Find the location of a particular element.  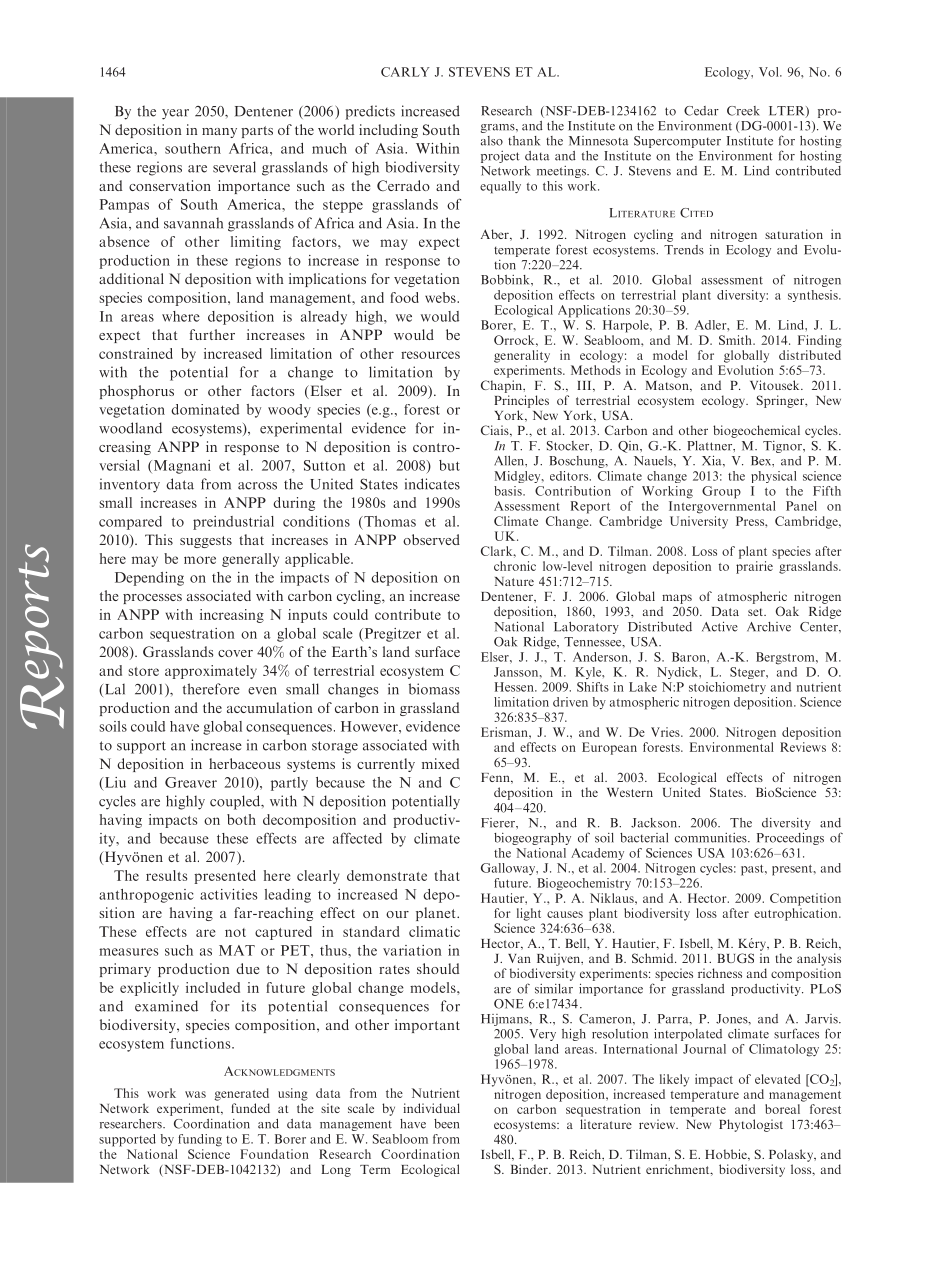

Smith is located at coordinates (736, 340).
